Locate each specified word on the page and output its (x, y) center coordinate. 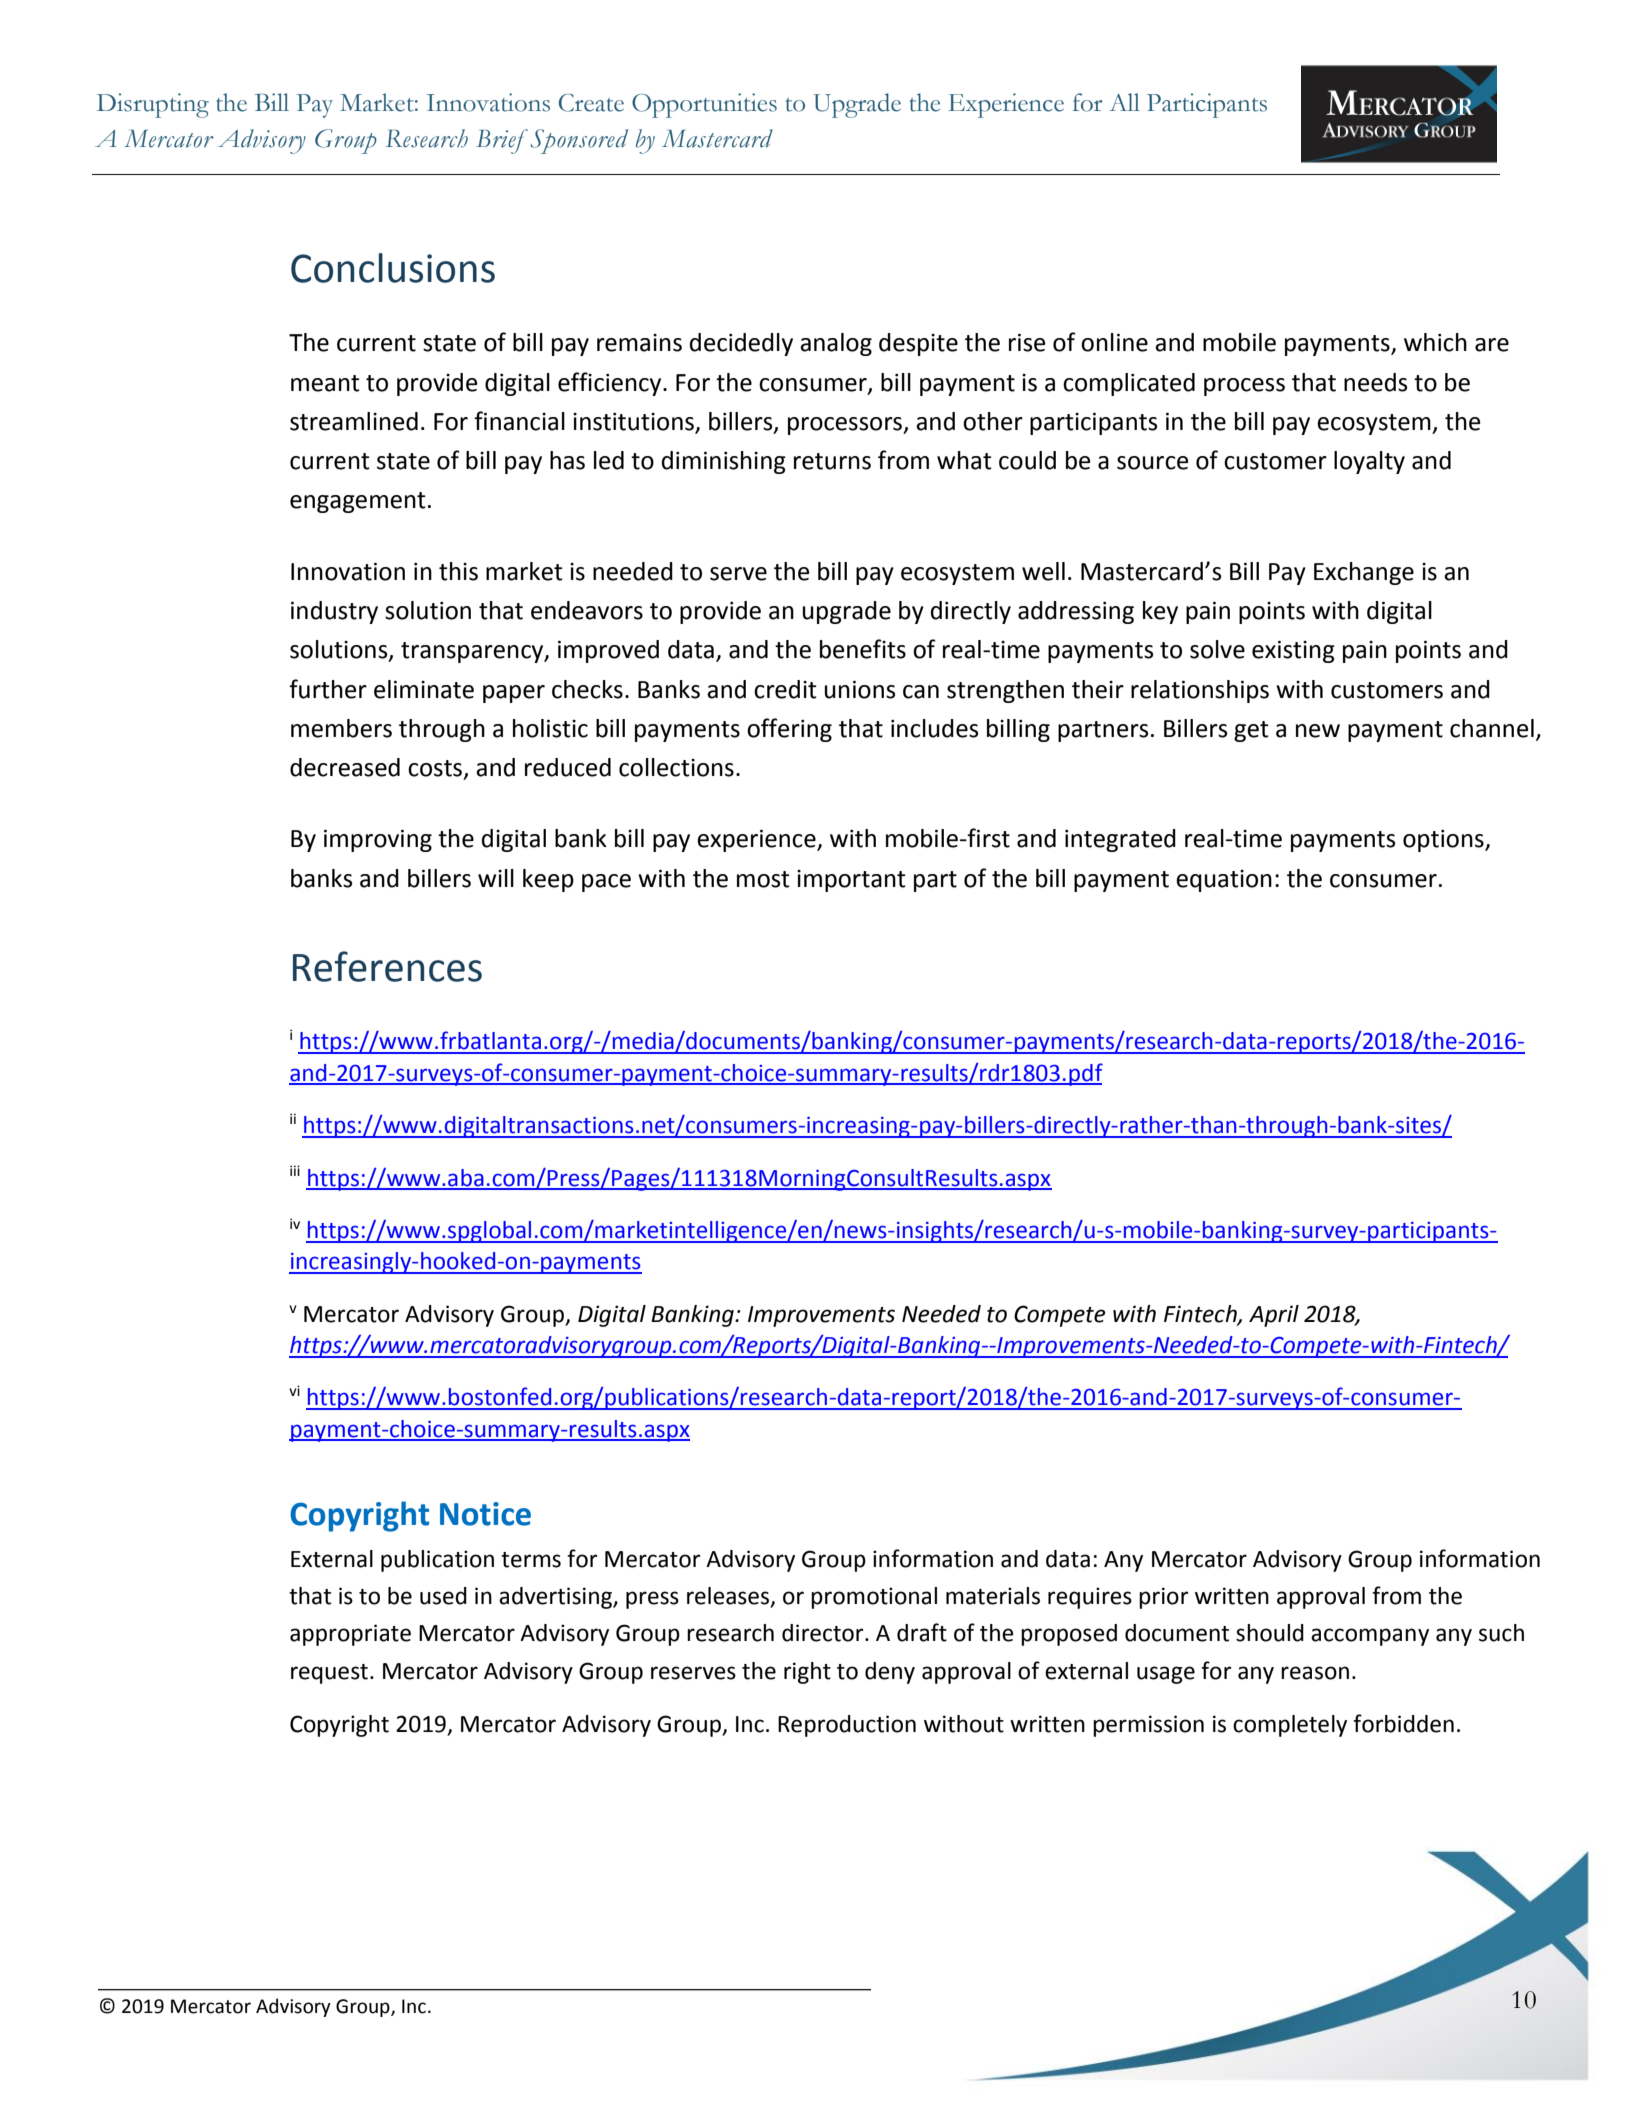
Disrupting (153, 105)
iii (295, 1170)
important (851, 881)
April (1274, 1316)
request (329, 1674)
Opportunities (704, 105)
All (1124, 102)
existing (1293, 651)
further (328, 689)
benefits (863, 649)
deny (890, 1673)
